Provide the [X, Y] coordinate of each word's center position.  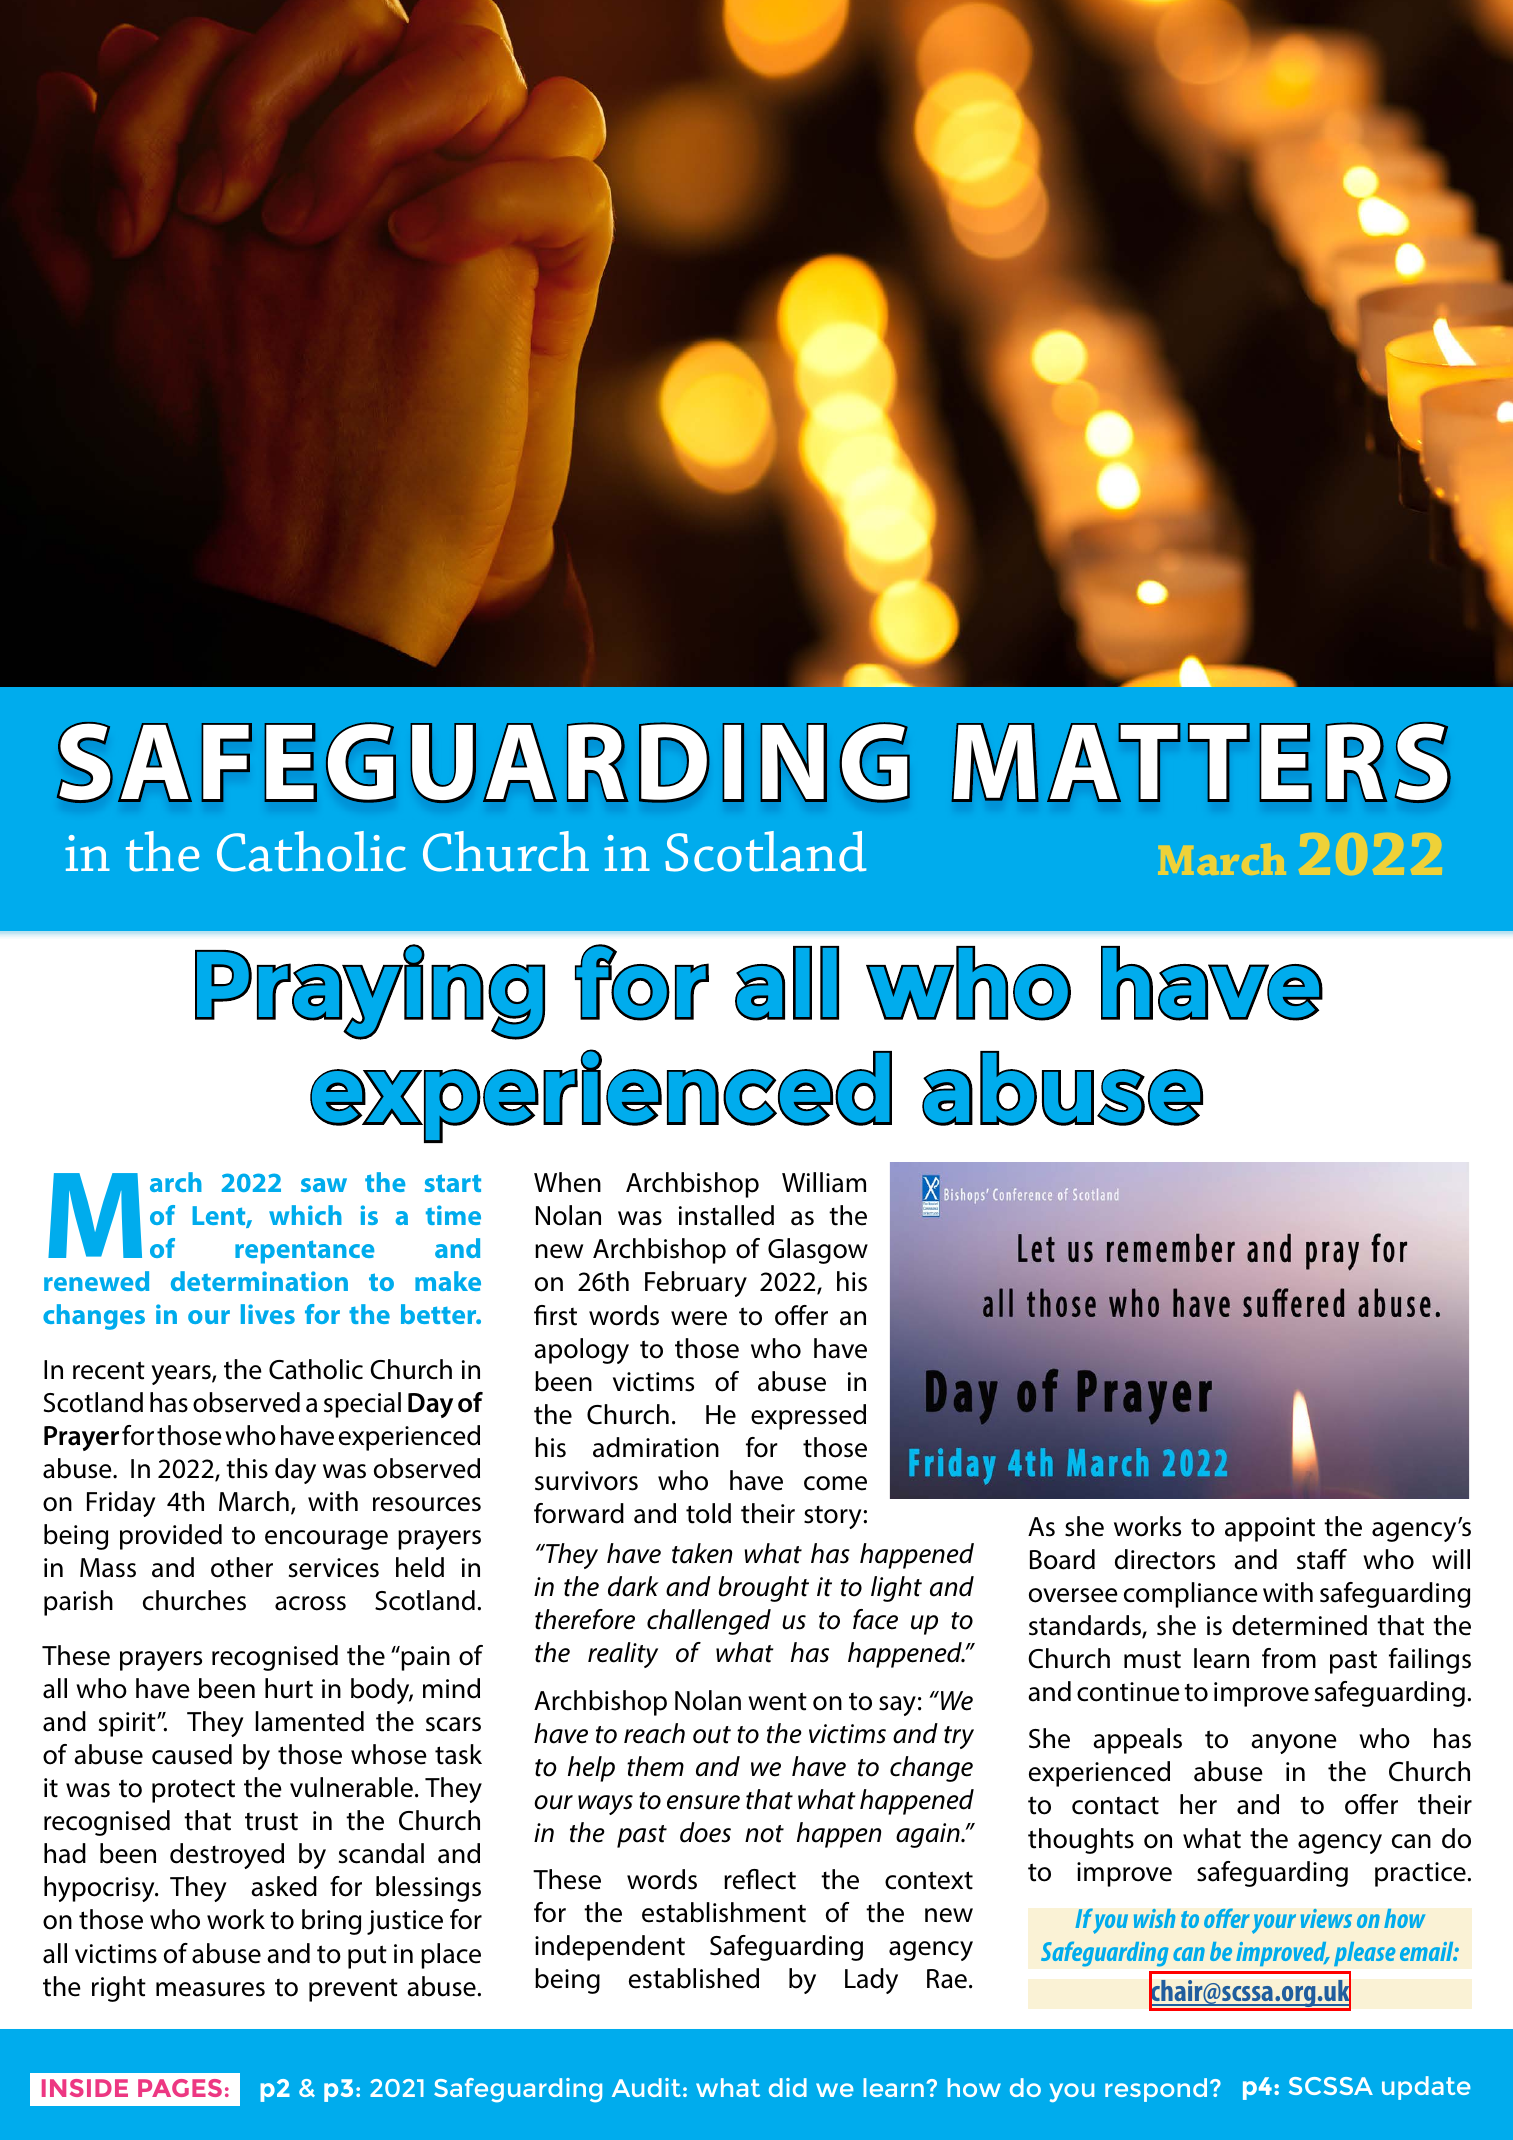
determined [1299, 1625]
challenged [709, 1622]
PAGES [180, 2088]
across [310, 1603]
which [305, 1215]
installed [726, 1215]
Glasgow [818, 1251]
